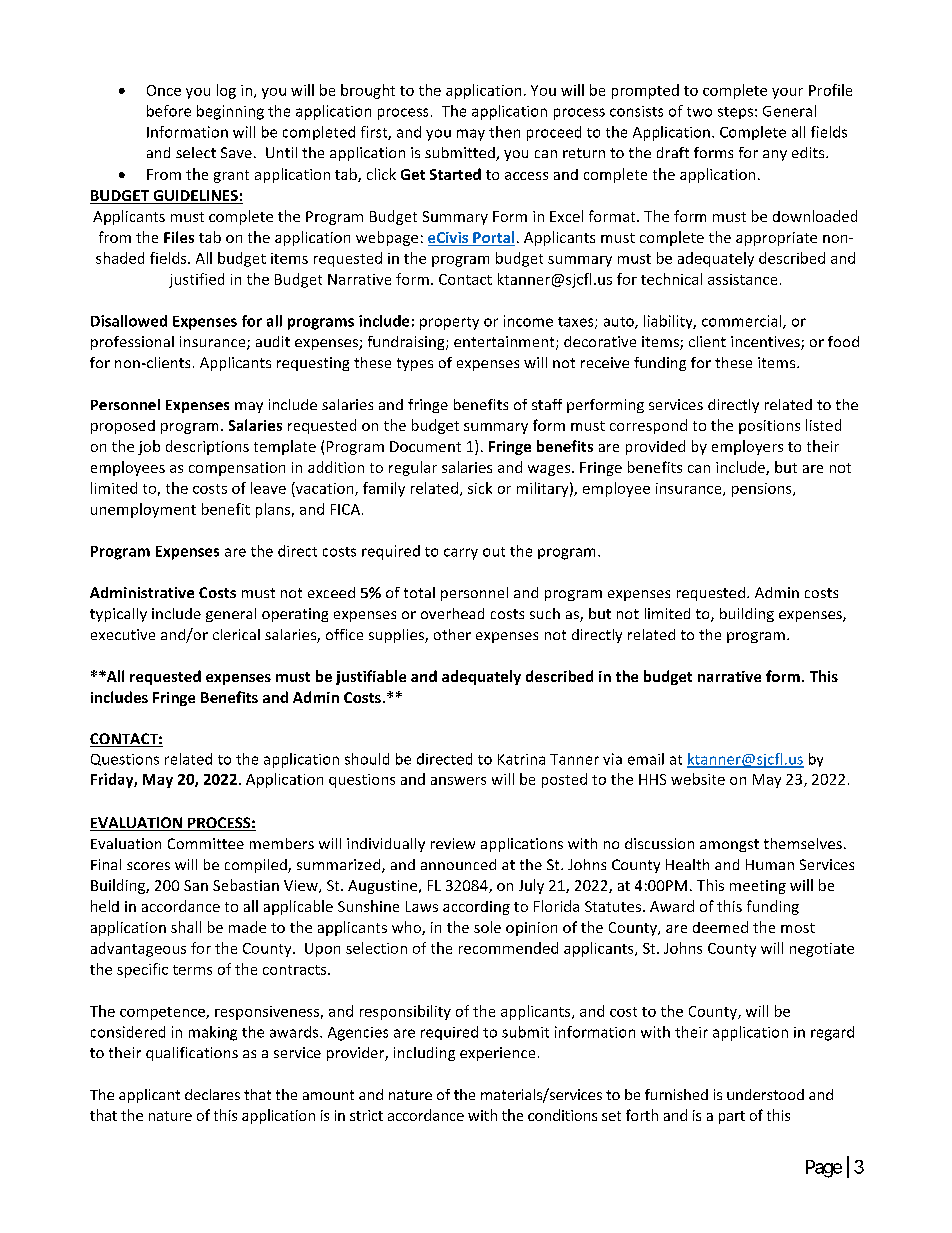  Describe the element at coordinates (765, 1094) in the screenshot. I see `understood` at that location.
